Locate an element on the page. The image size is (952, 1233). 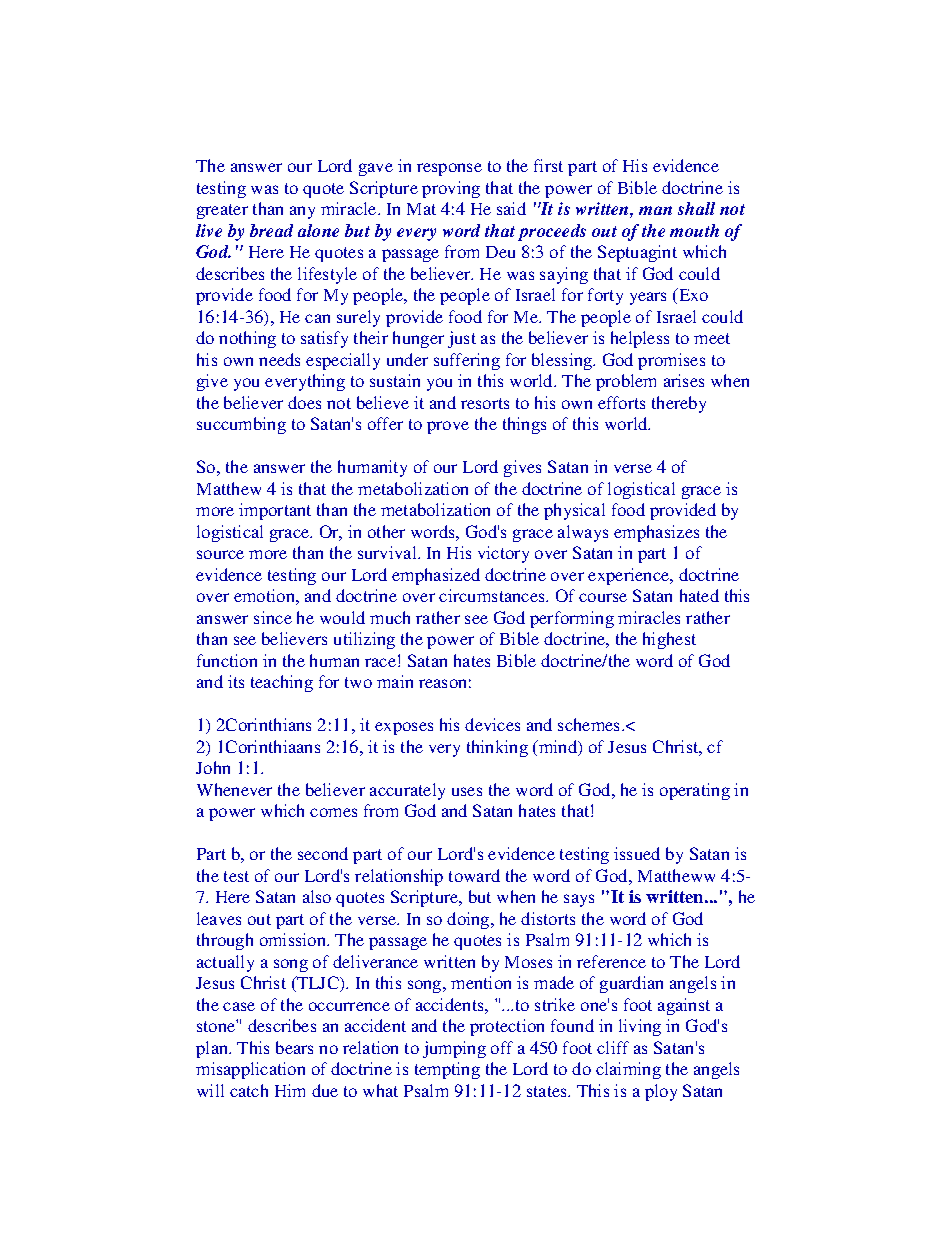
tempting is located at coordinates (447, 1070).
